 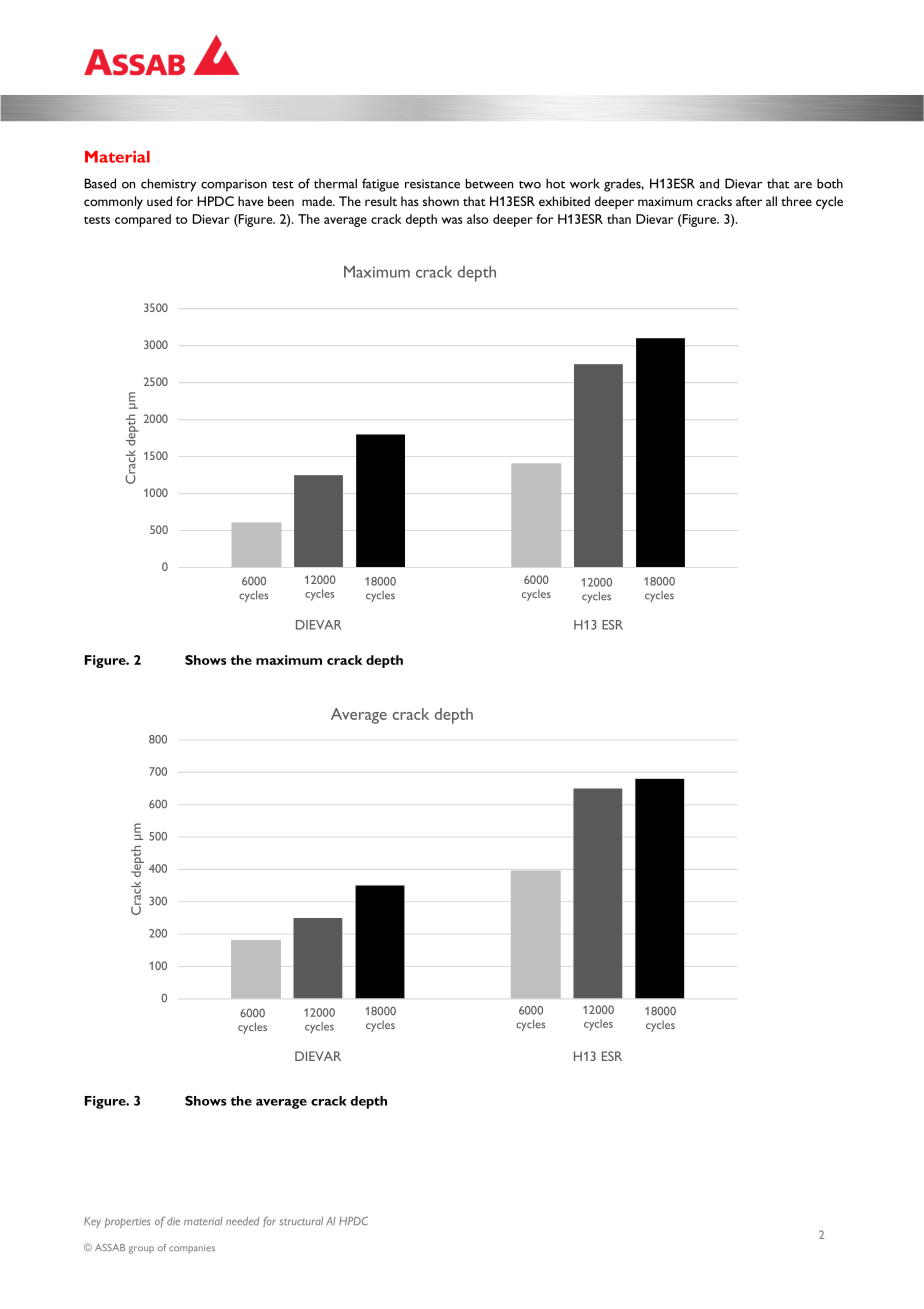 What do you see at coordinates (441, 201) in the screenshot?
I see `shown` at bounding box center [441, 201].
